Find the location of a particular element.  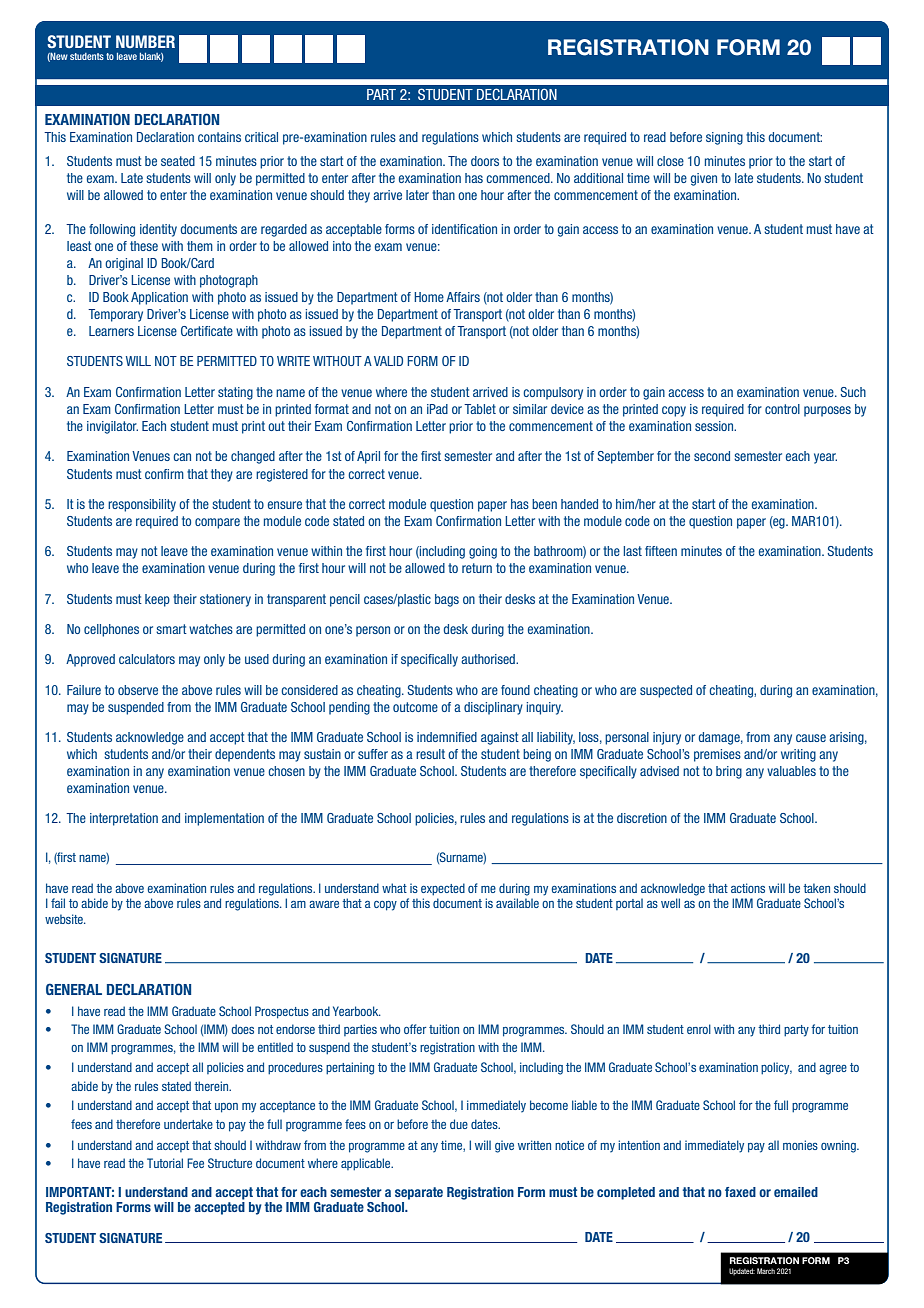

authorised is located at coordinates (489, 659).
